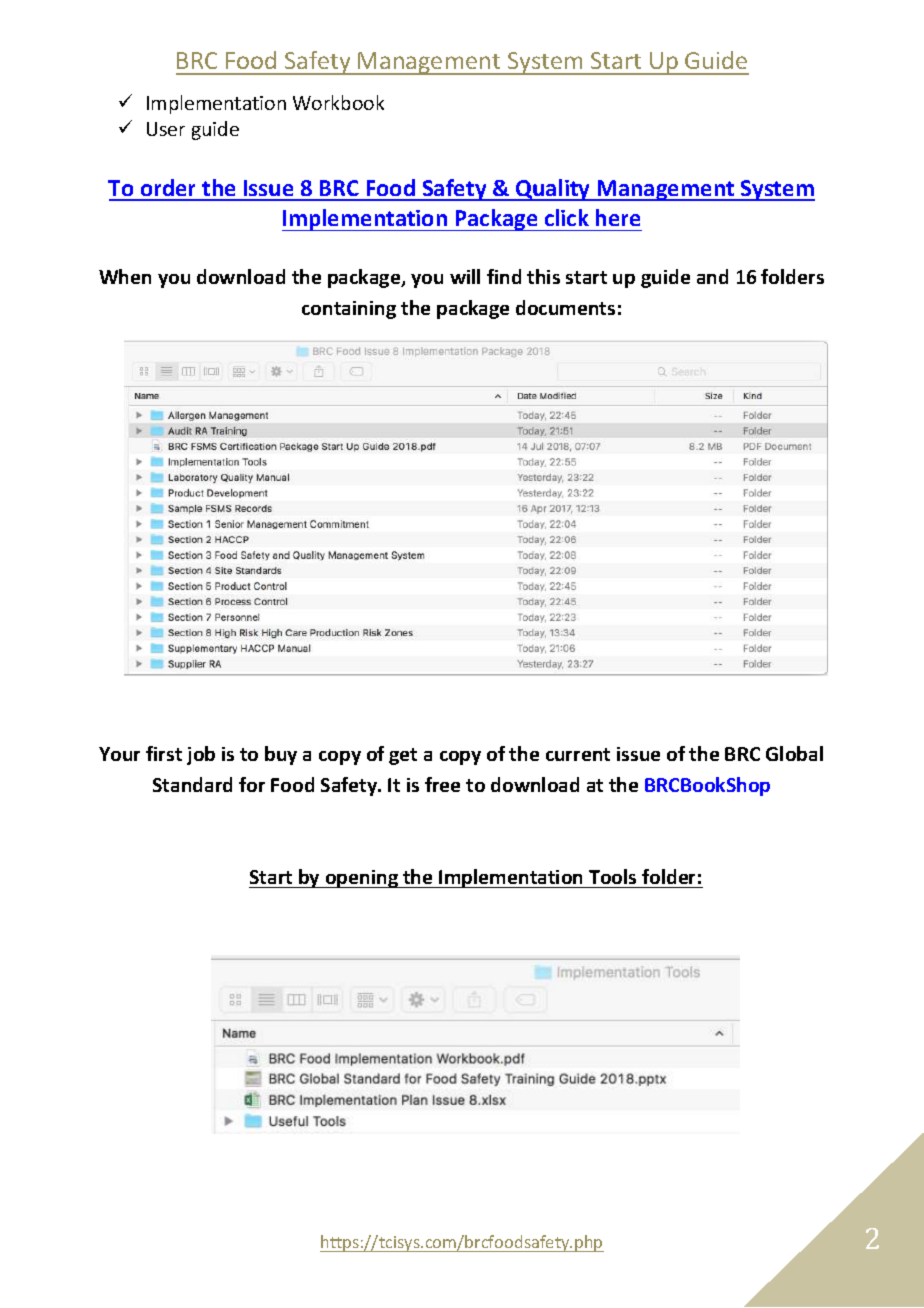  Describe the element at coordinates (618, 217) in the screenshot. I see `here` at that location.
